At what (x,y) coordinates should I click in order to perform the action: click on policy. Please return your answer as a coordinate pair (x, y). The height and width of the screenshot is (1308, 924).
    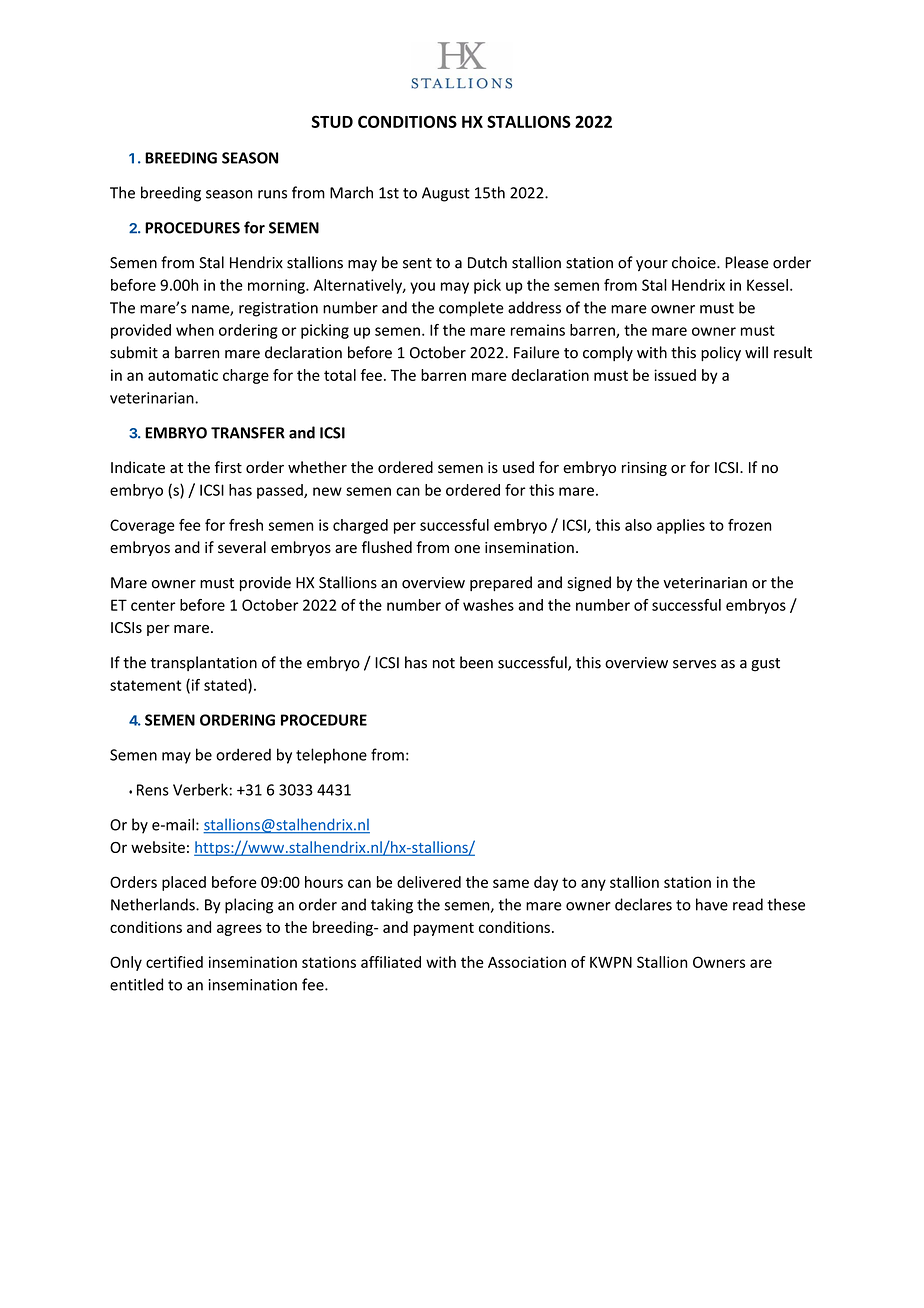
    Looking at the image, I should click on (721, 353).
